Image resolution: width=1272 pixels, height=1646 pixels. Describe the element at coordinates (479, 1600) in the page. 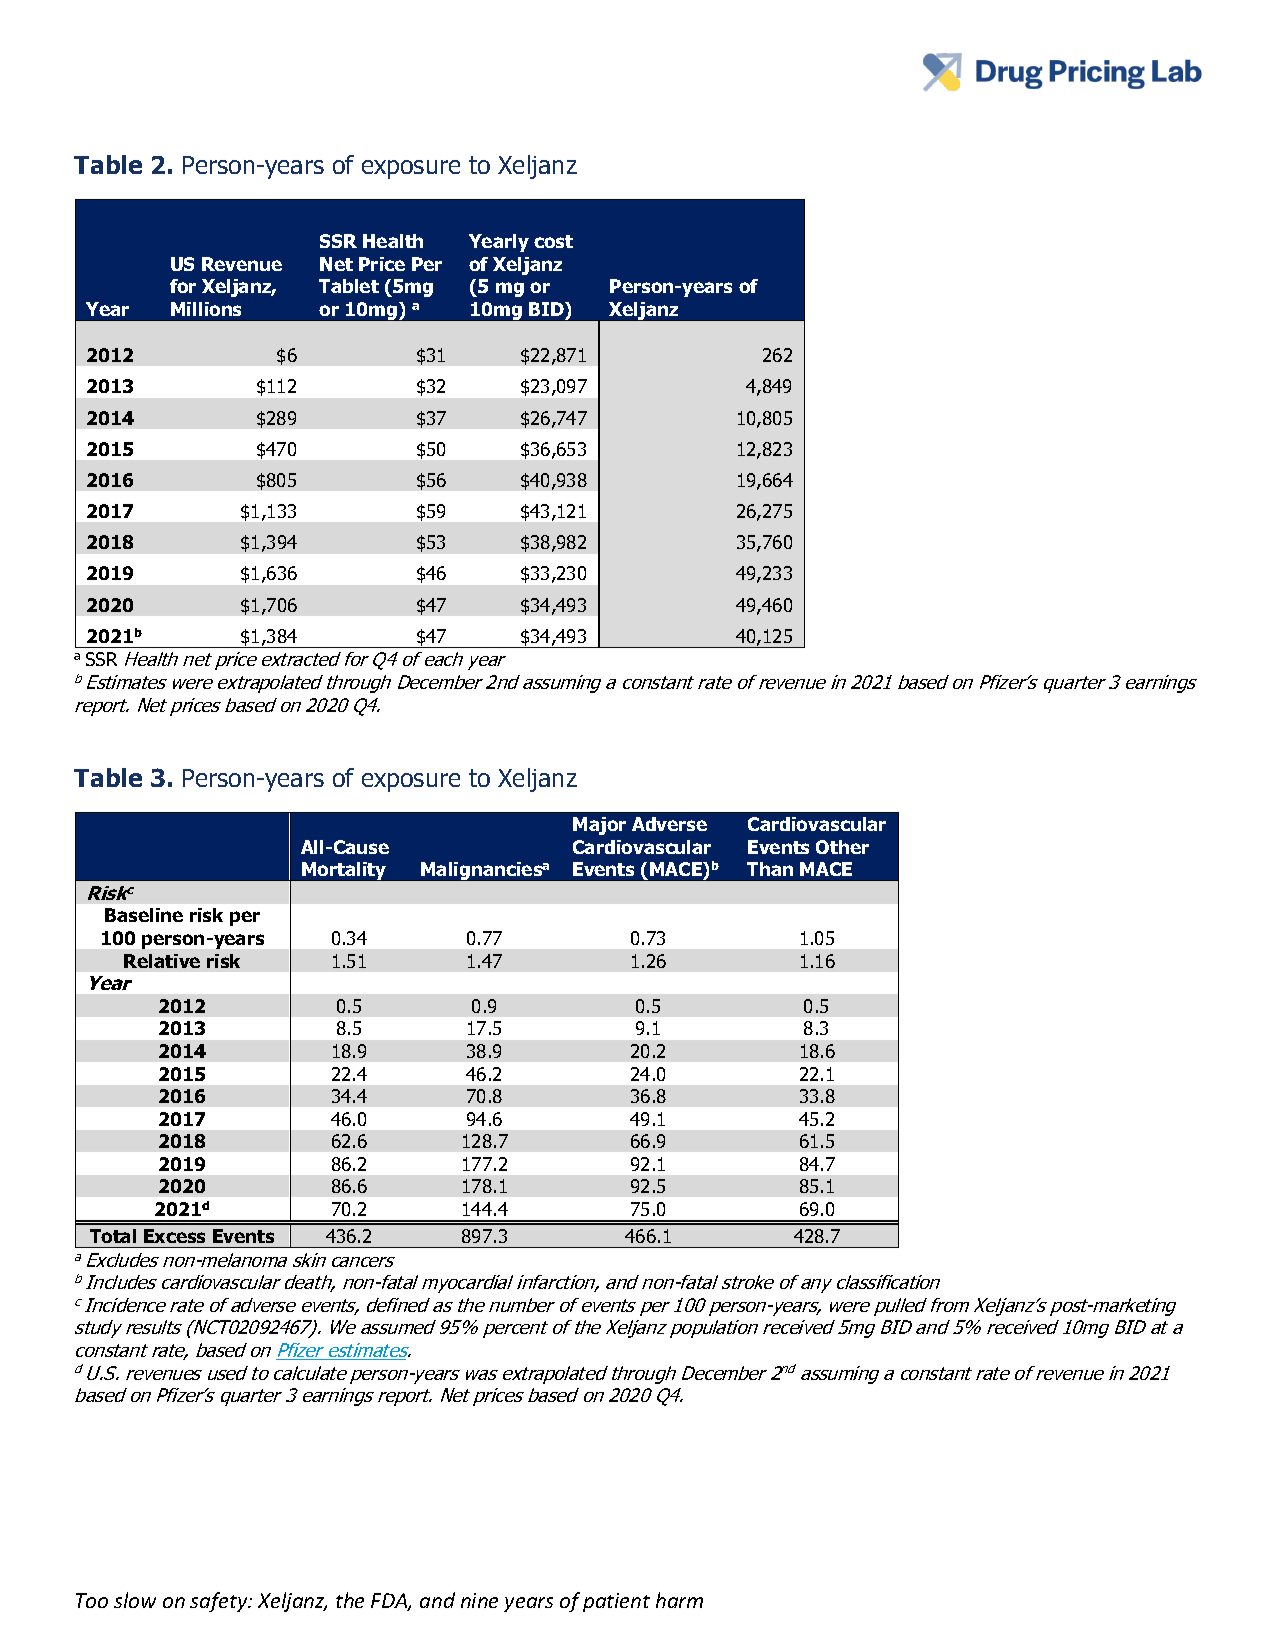

I see `nine` at that location.
